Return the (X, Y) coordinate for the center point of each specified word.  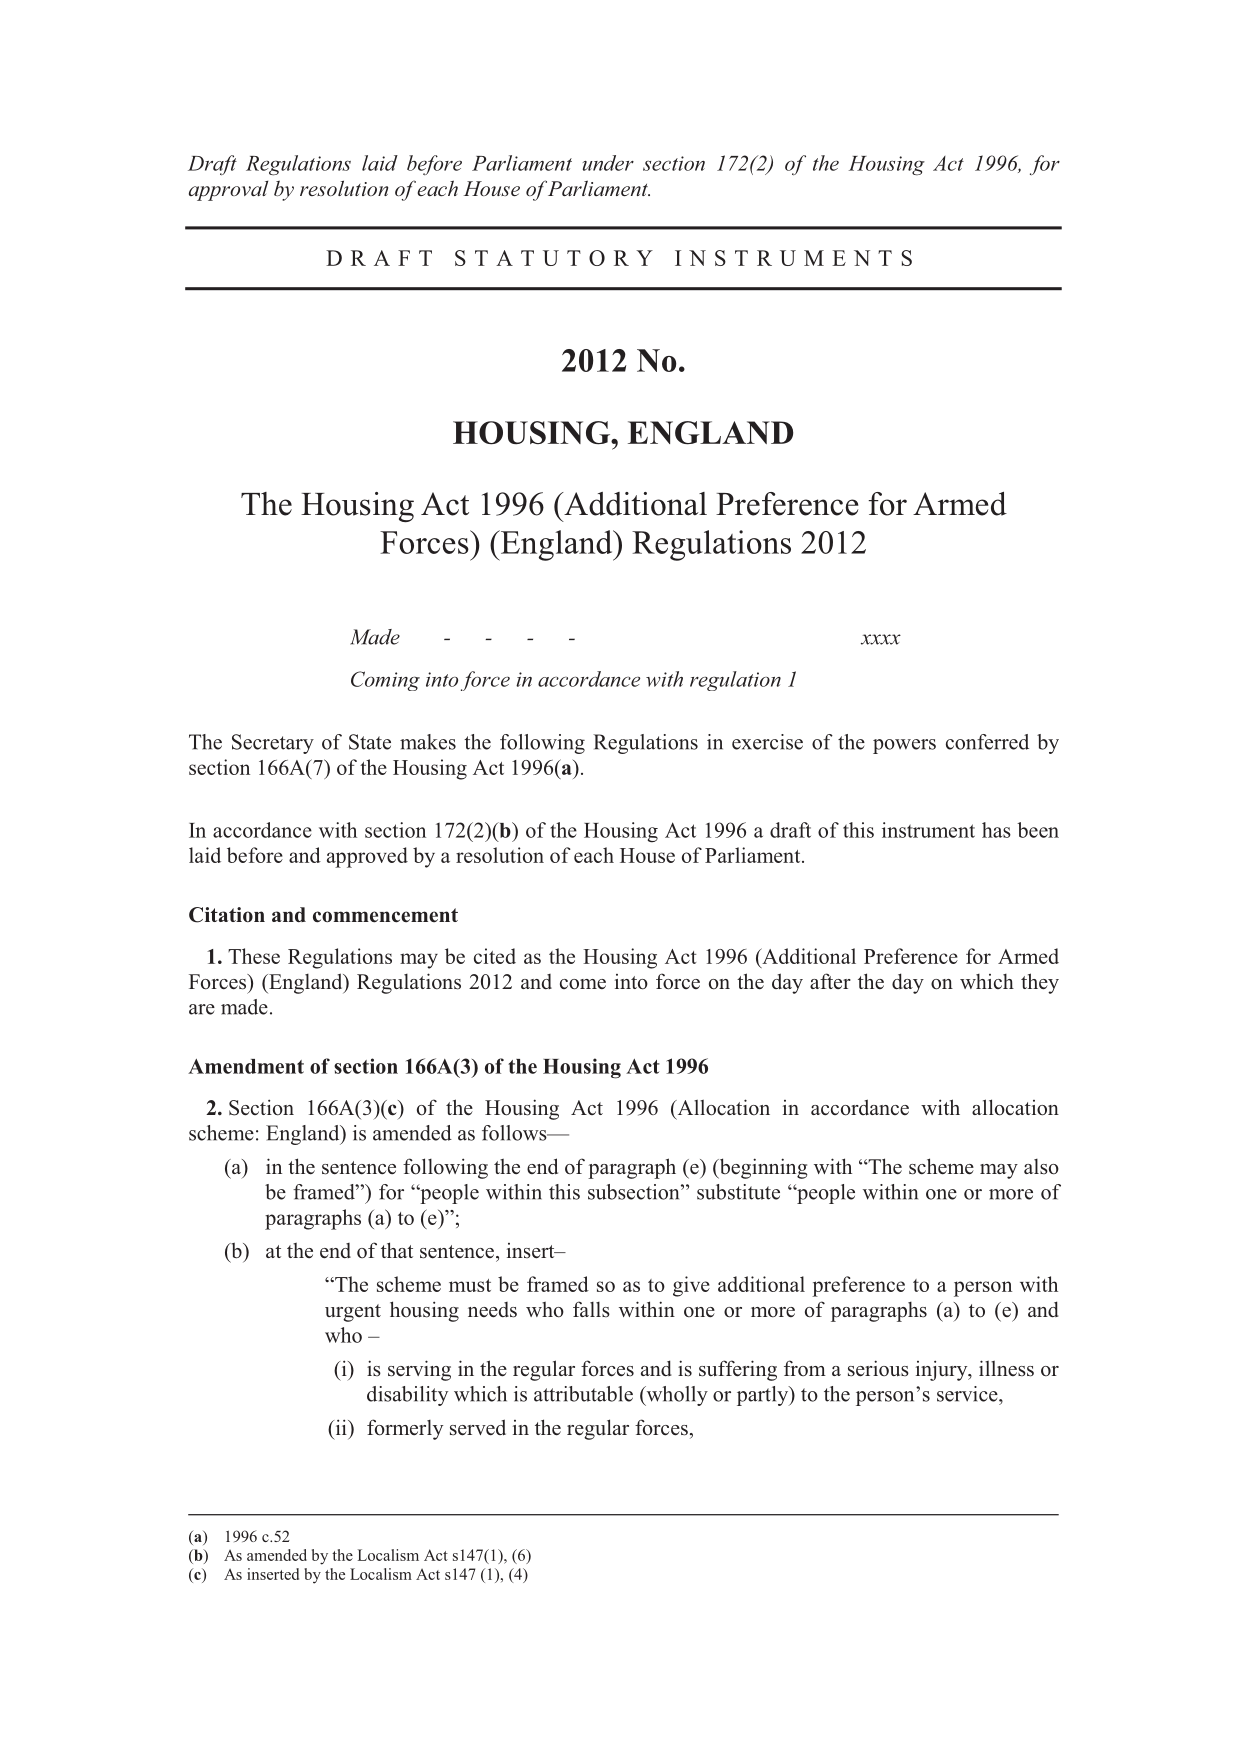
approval (228, 191)
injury (943, 1371)
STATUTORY (554, 258)
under (608, 163)
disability (407, 1396)
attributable (583, 1394)
